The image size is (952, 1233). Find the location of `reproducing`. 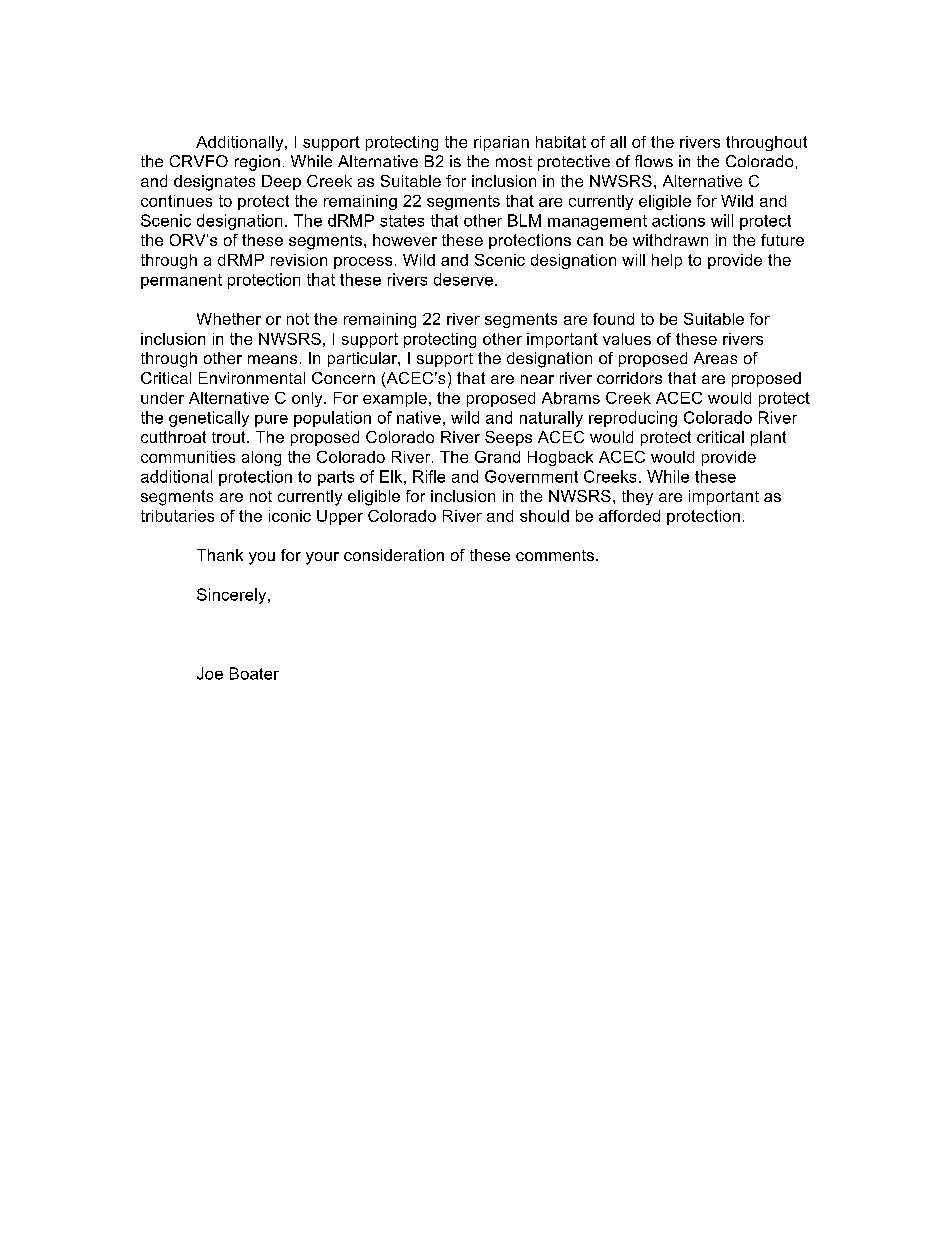

reproducing is located at coordinates (633, 419).
